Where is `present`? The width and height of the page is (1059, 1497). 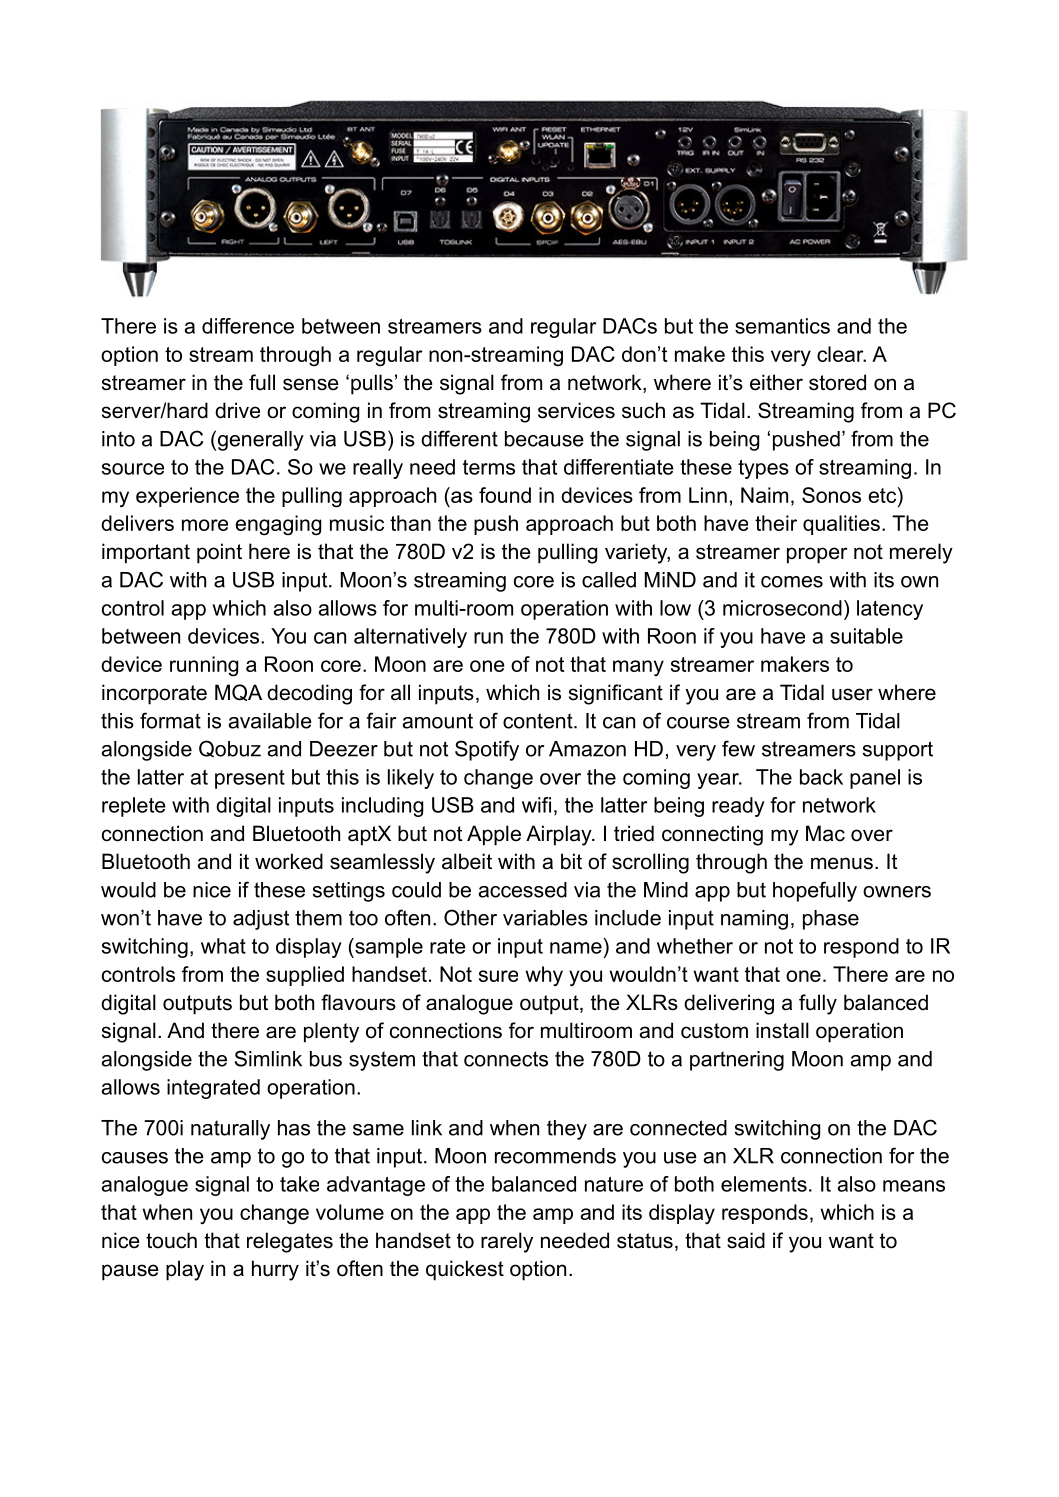 present is located at coordinates (250, 779).
